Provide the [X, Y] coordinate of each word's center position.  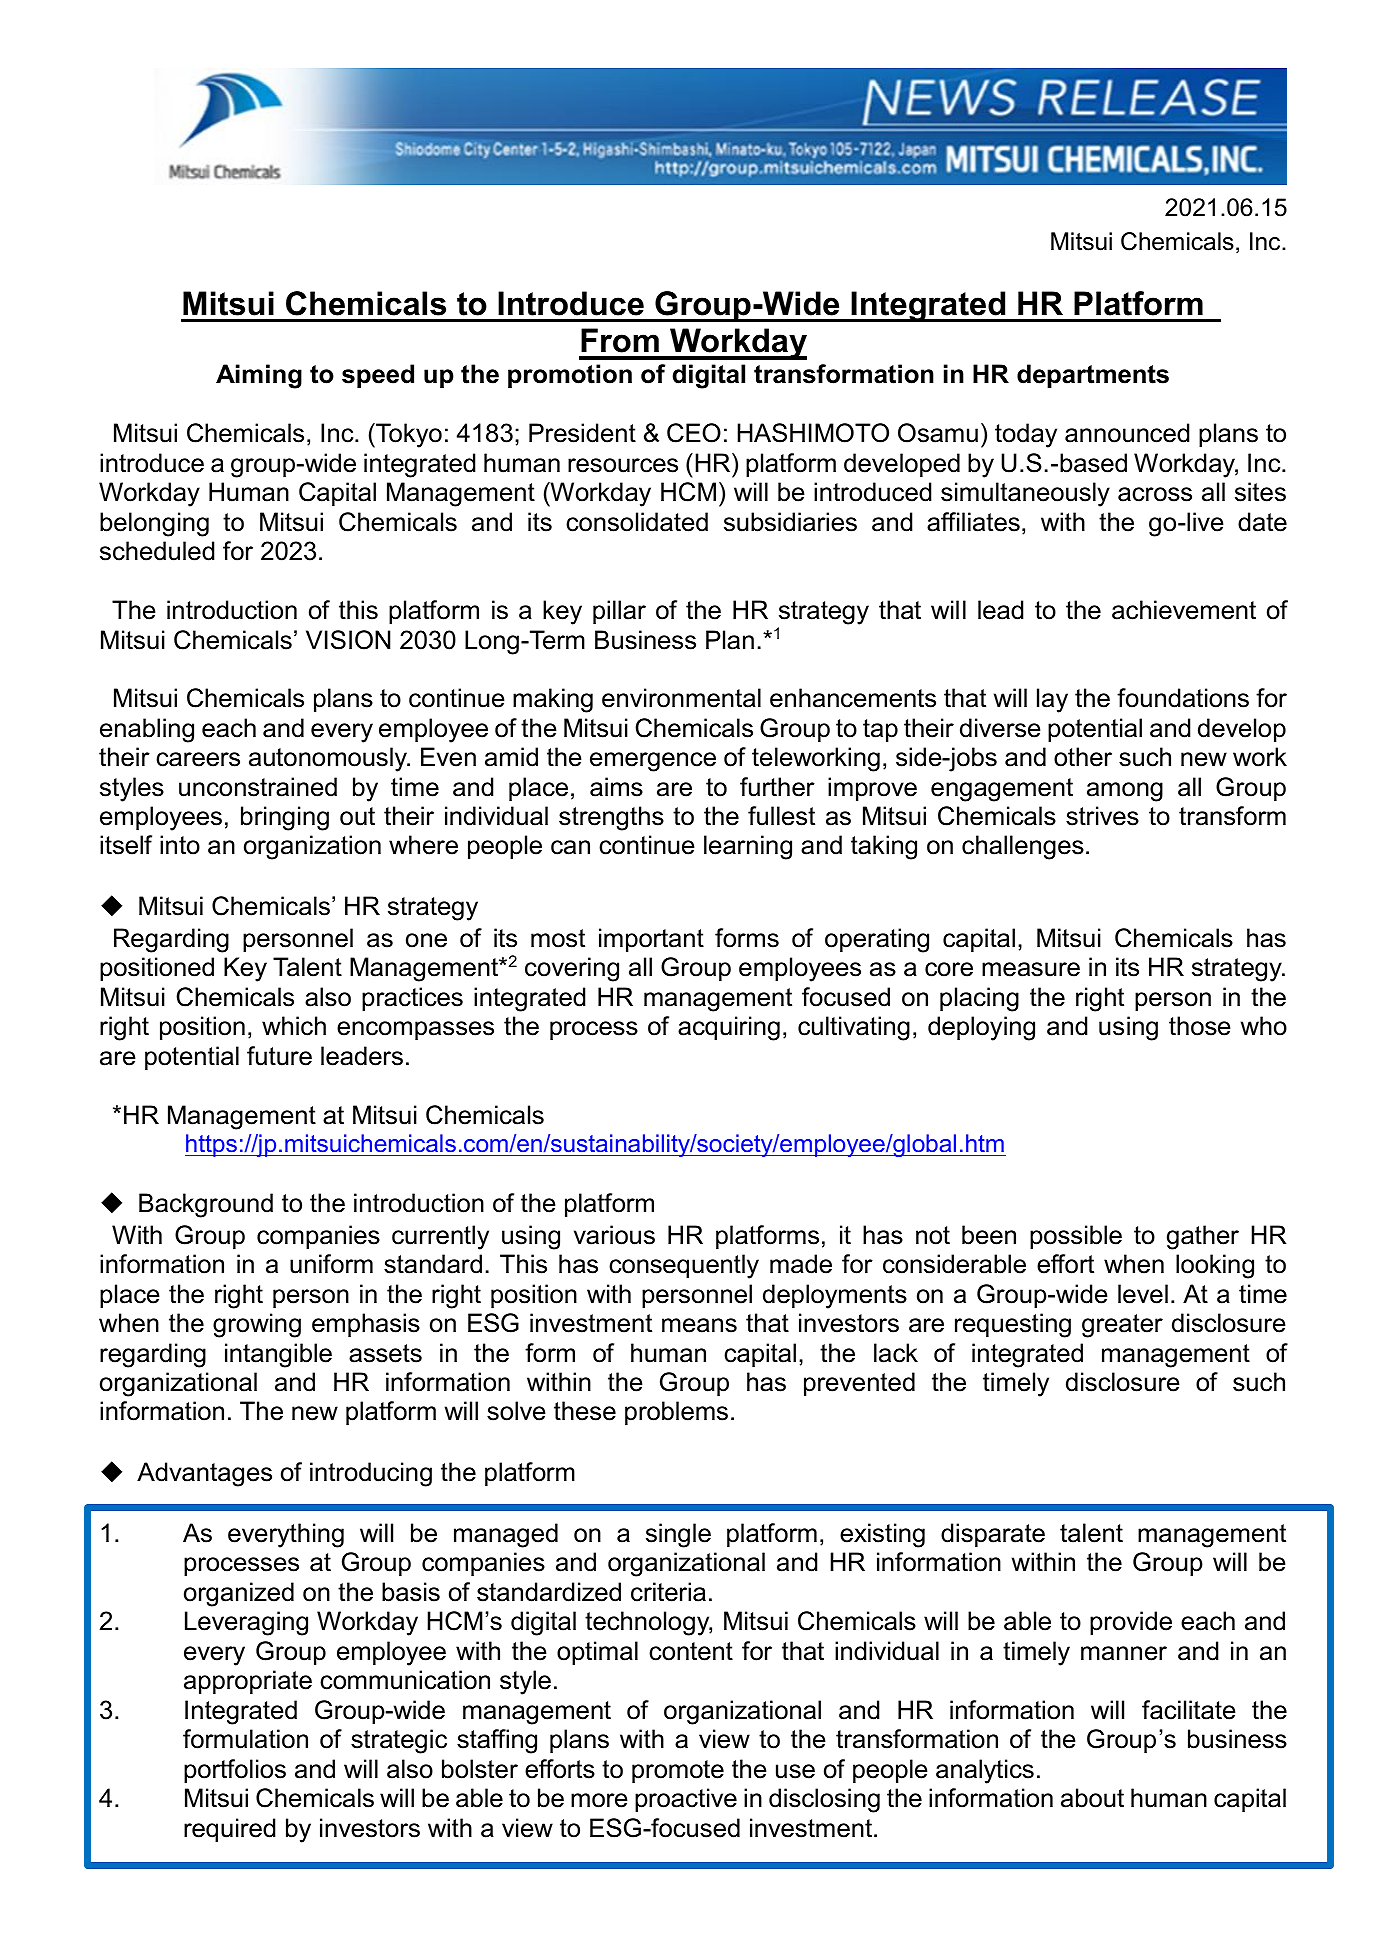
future [279, 1056]
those [1200, 1026]
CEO [694, 433]
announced [1127, 433]
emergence [653, 762]
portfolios [235, 1771]
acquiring [729, 1028]
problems [676, 1413]
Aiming [259, 376]
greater [1122, 1326]
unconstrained [258, 787]
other [1083, 757]
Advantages [204, 1474]
